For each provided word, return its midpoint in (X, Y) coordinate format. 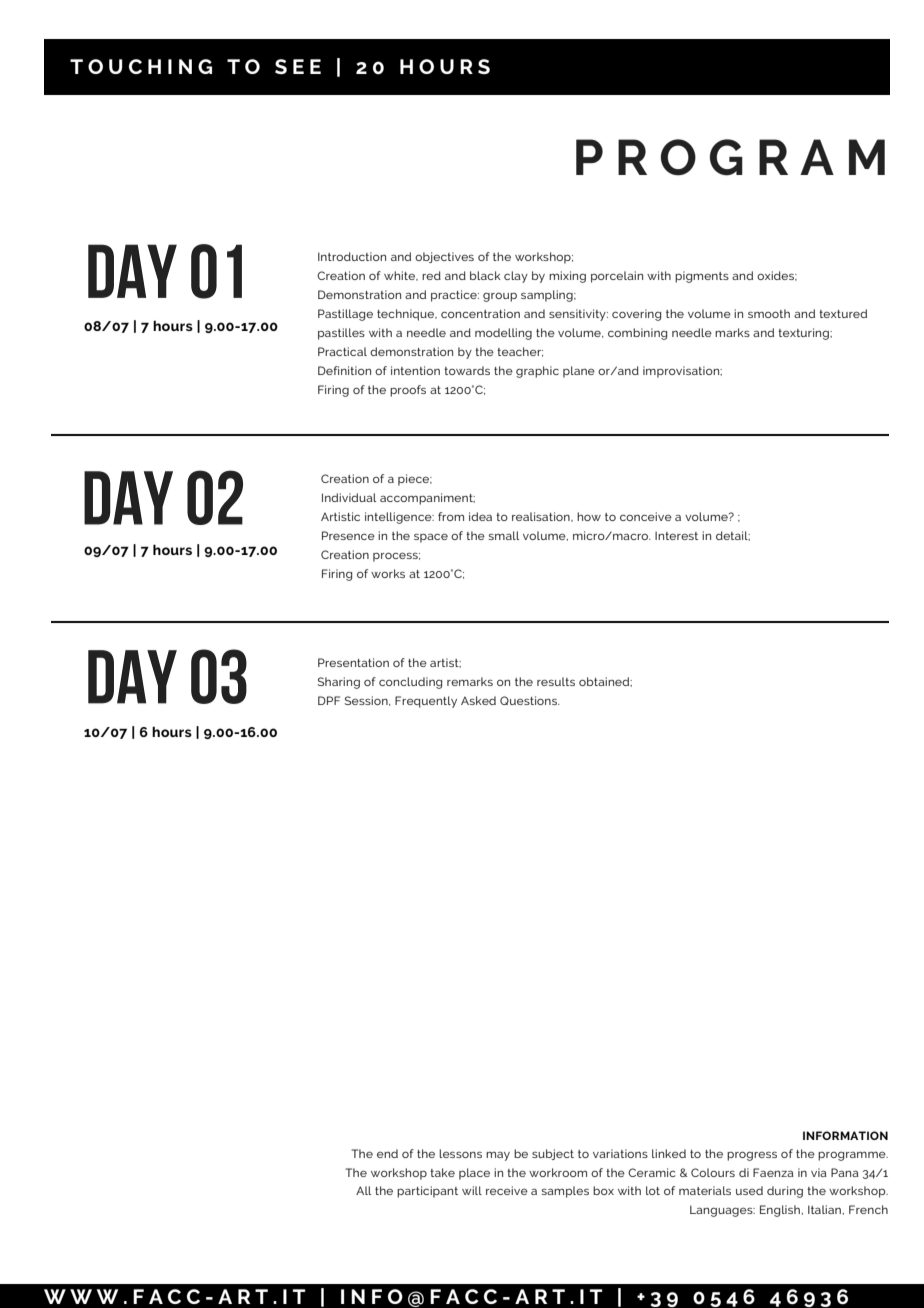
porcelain (617, 277)
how (589, 516)
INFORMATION (845, 1135)
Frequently (426, 702)
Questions (530, 700)
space (431, 538)
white (400, 276)
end (387, 1153)
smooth (769, 313)
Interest (676, 535)
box (603, 1190)
